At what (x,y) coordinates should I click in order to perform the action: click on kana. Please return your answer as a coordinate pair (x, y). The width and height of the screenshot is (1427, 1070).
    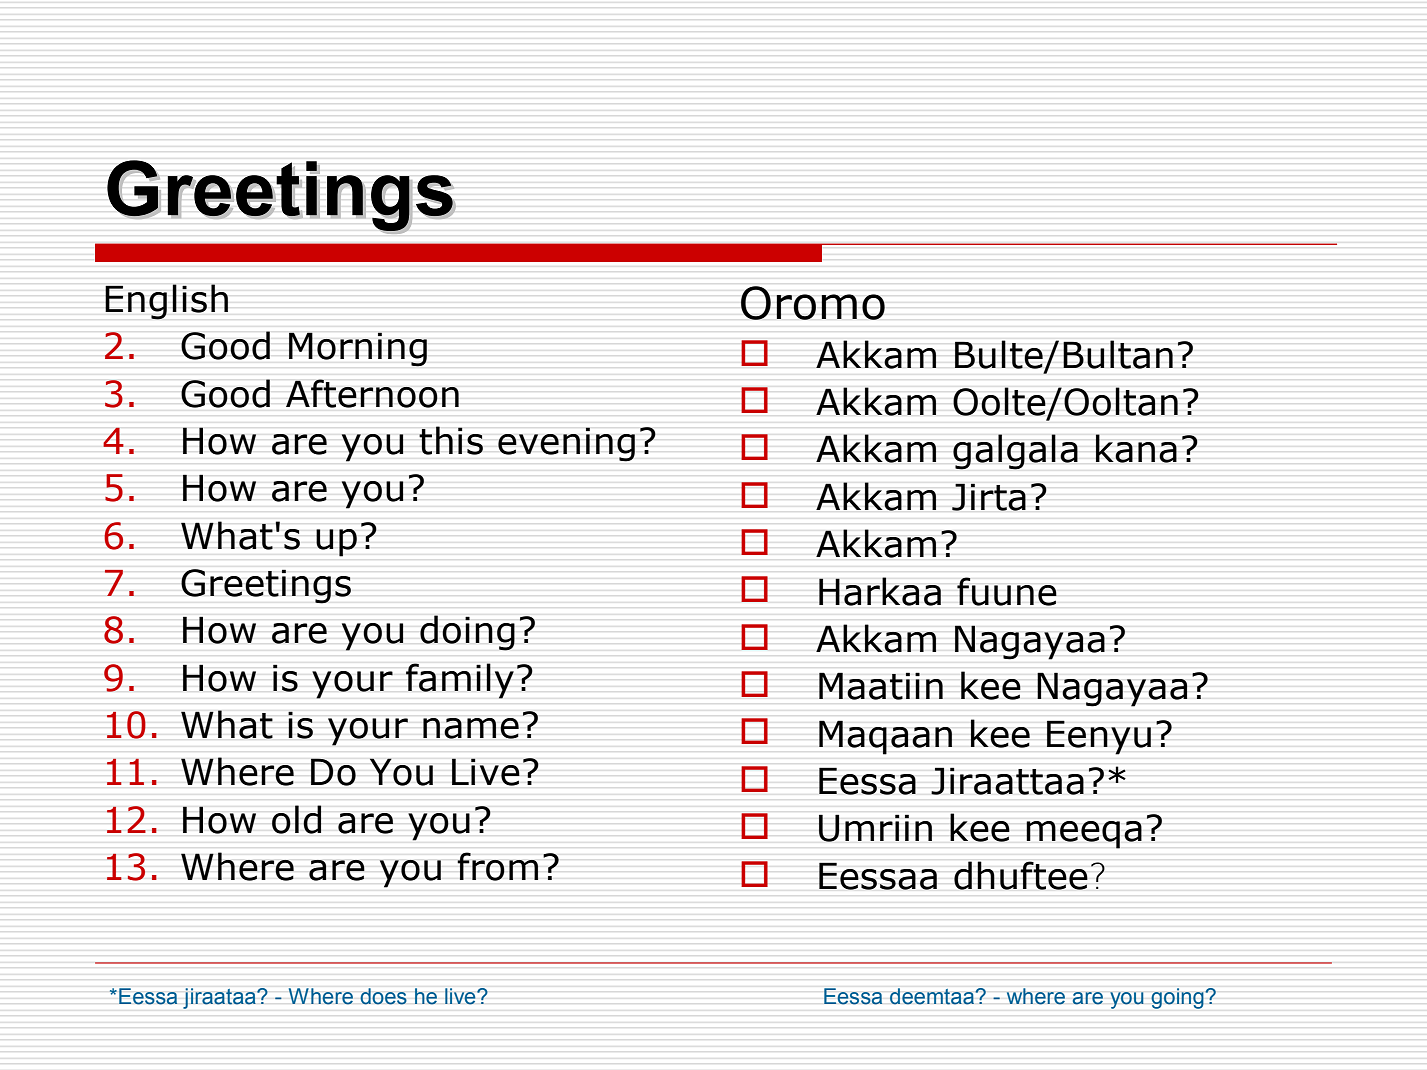
    Looking at the image, I should click on (1136, 448).
